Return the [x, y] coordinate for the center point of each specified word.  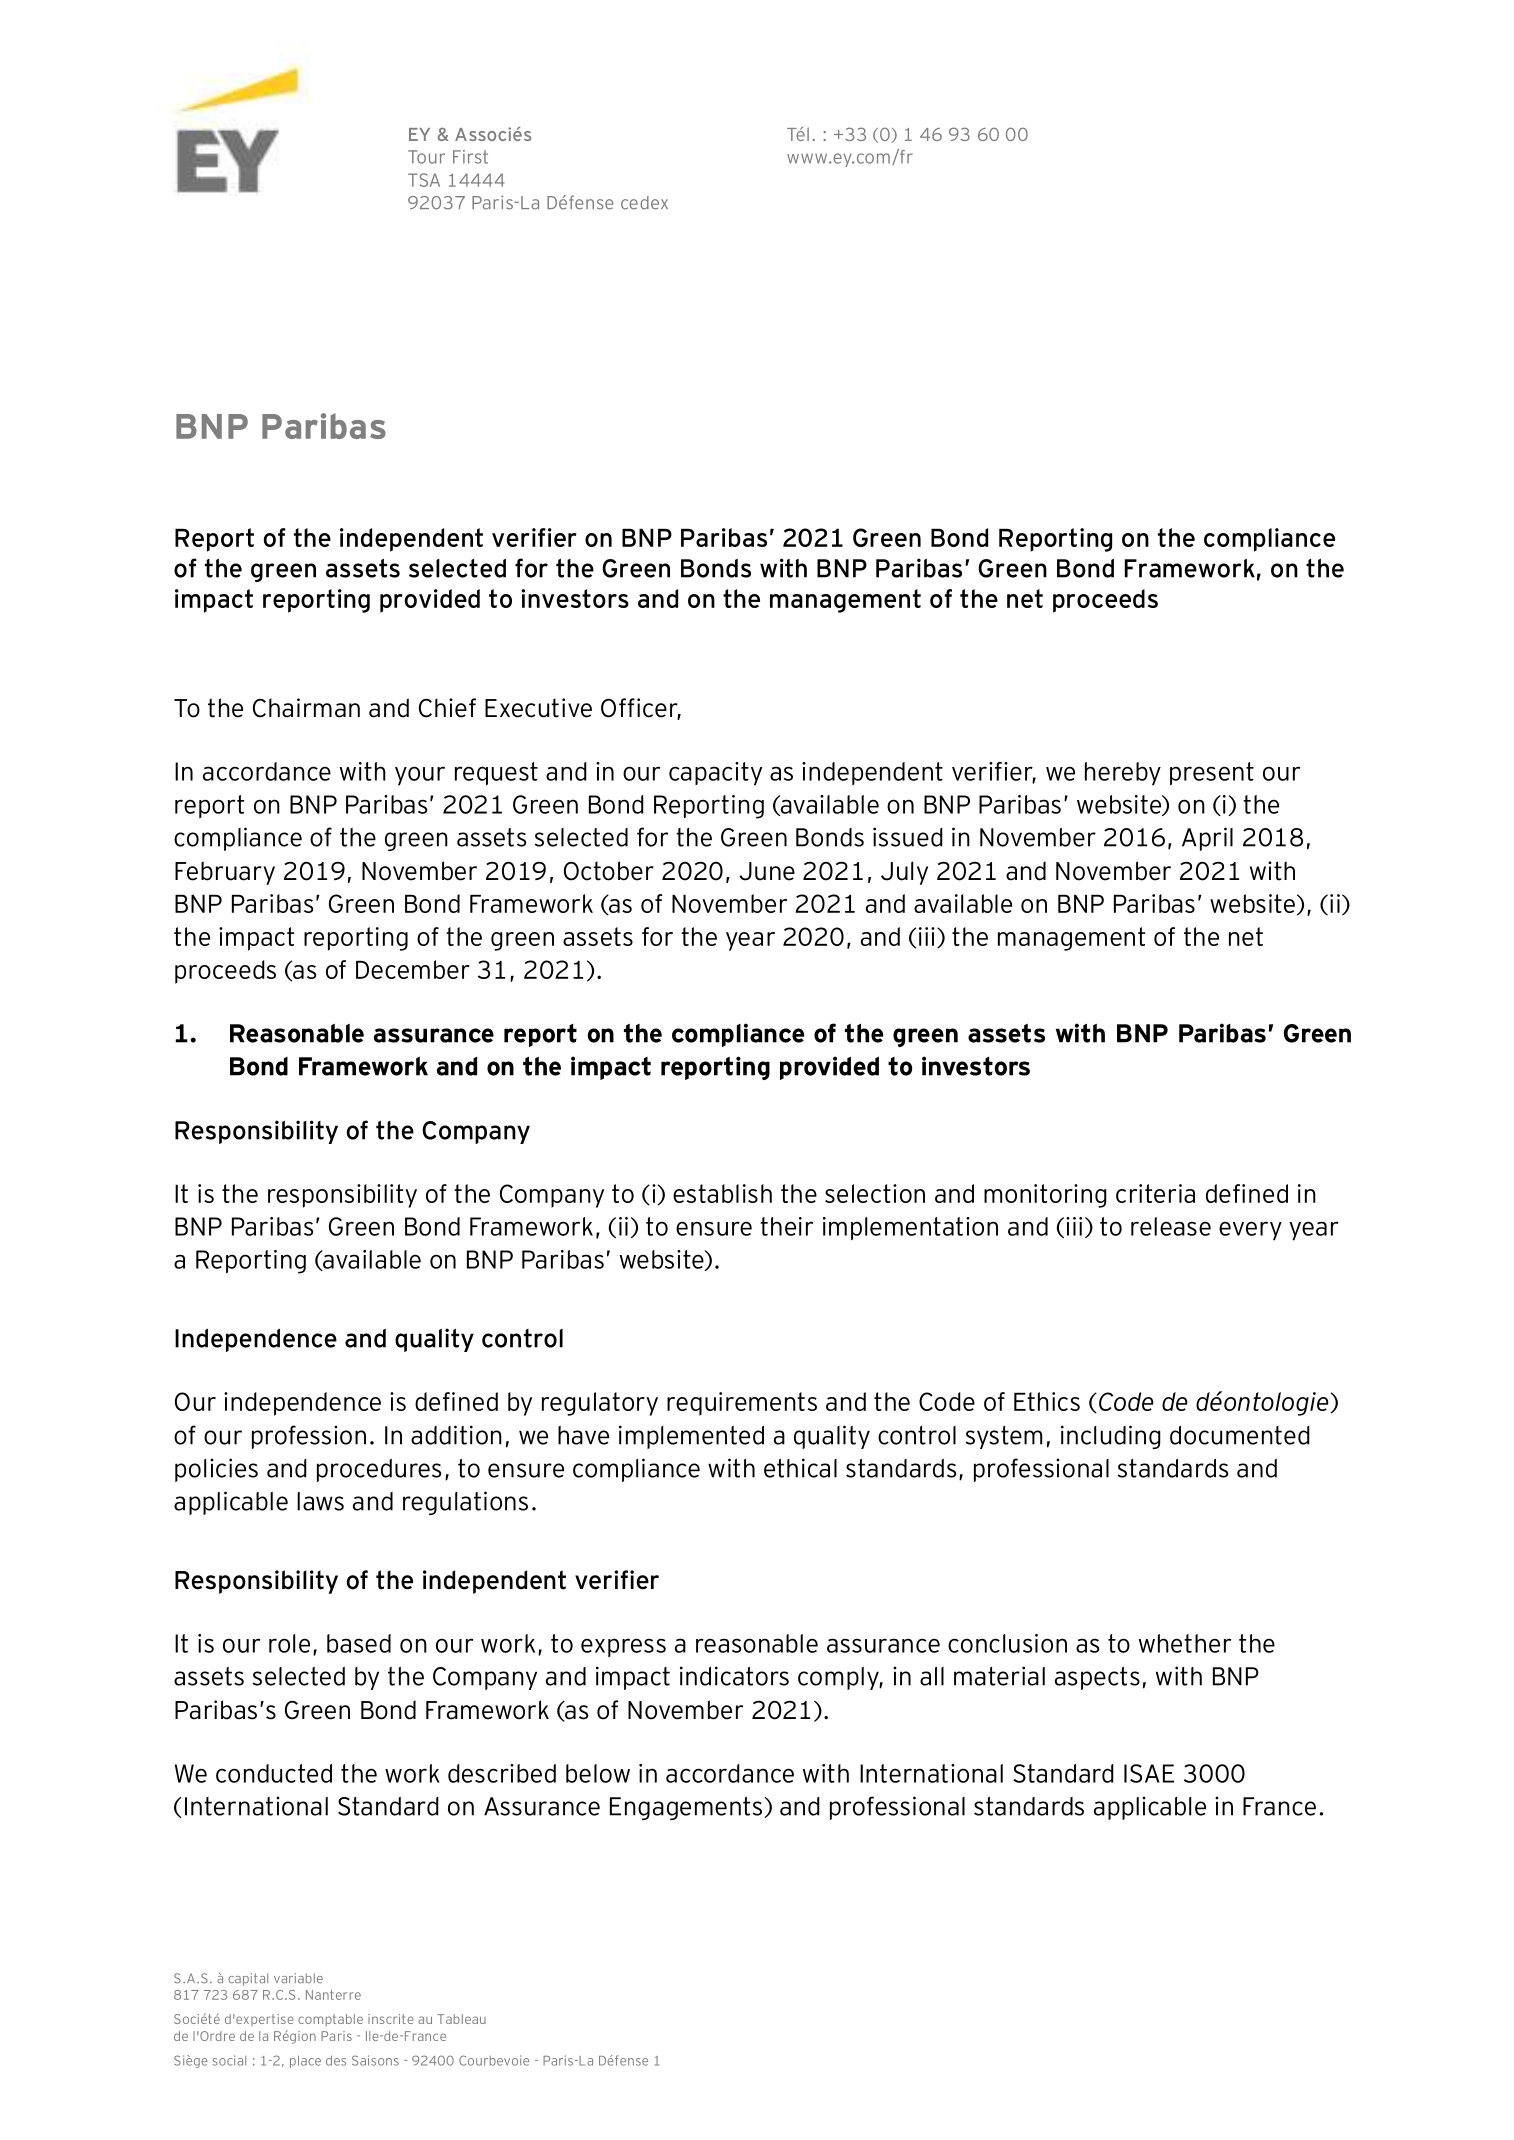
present [1212, 773]
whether [1185, 1643]
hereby [1123, 774]
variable [298, 1978]
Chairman [306, 708]
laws [320, 1501]
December [413, 969]
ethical [800, 1468]
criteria [1155, 1193]
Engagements [686, 1808]
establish [722, 1193]
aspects [1097, 1678]
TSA [424, 180]
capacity [715, 774]
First [470, 157]
